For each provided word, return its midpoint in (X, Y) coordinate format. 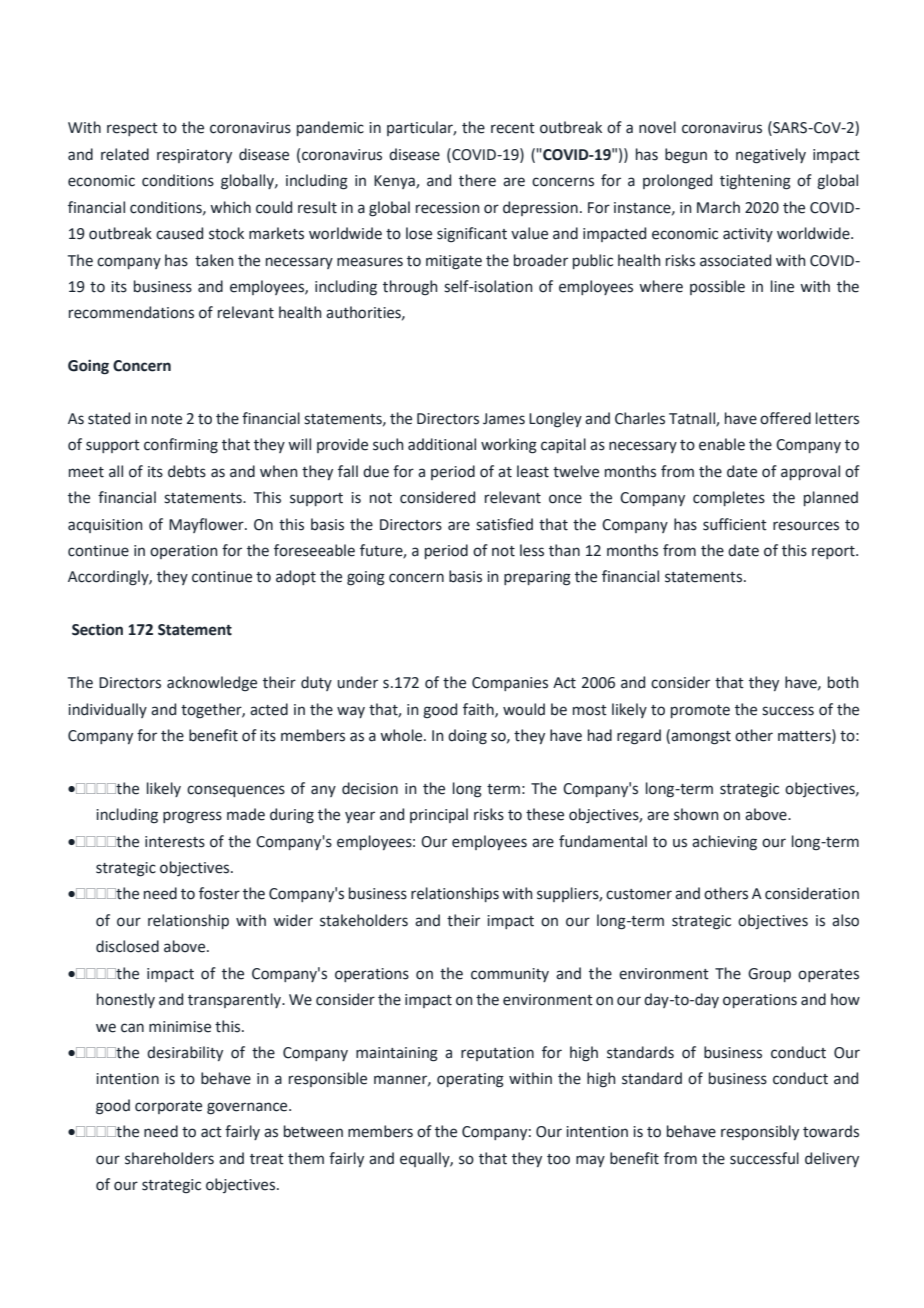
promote (700, 711)
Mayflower (207, 525)
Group (769, 975)
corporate (168, 1107)
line (782, 286)
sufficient (735, 524)
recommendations (131, 312)
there (477, 180)
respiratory (194, 156)
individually (107, 710)
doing (467, 737)
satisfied (504, 524)
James (504, 419)
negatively (771, 156)
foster (219, 893)
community (510, 975)
